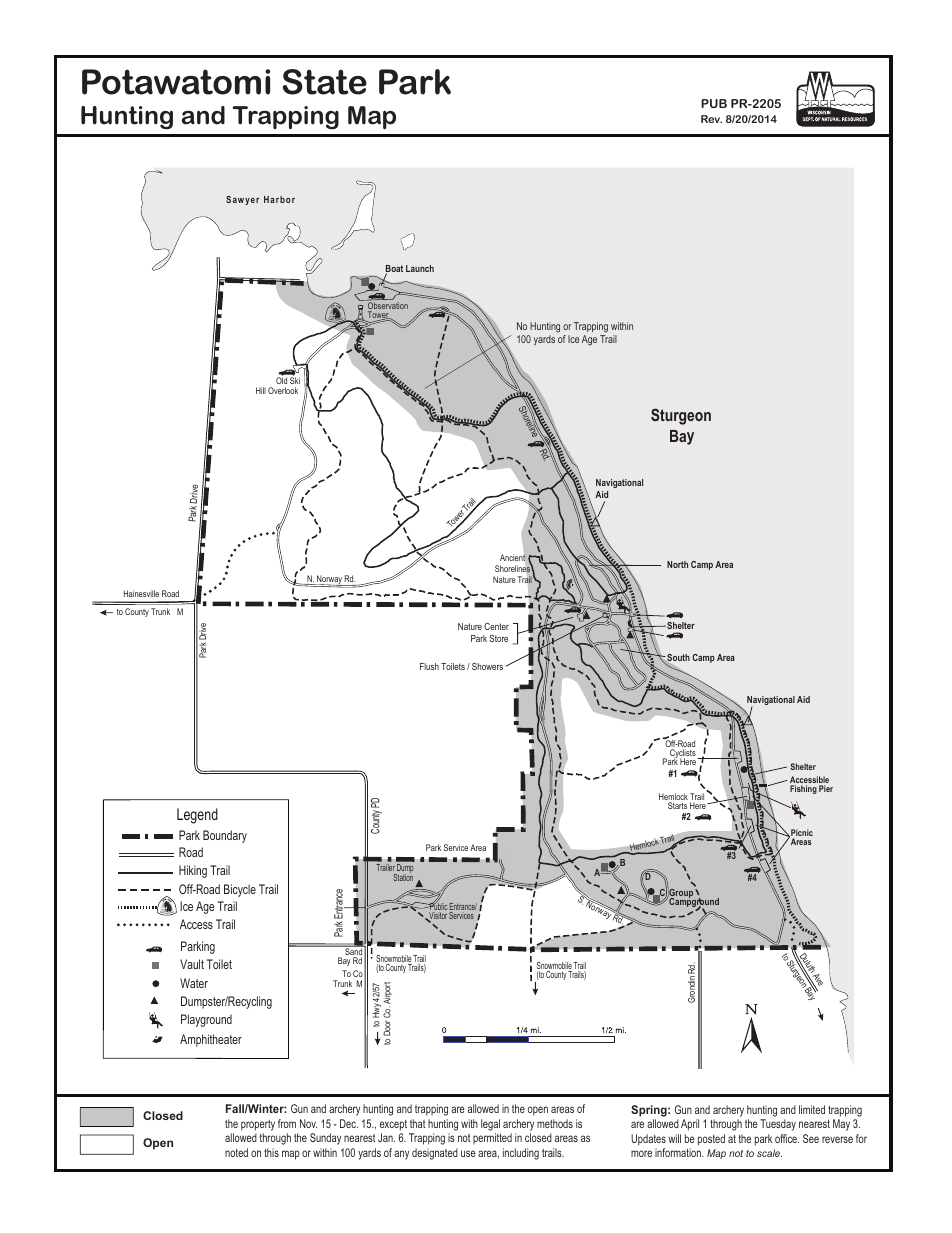  Describe the element at coordinates (677, 564) in the screenshot. I see `North` at that location.
